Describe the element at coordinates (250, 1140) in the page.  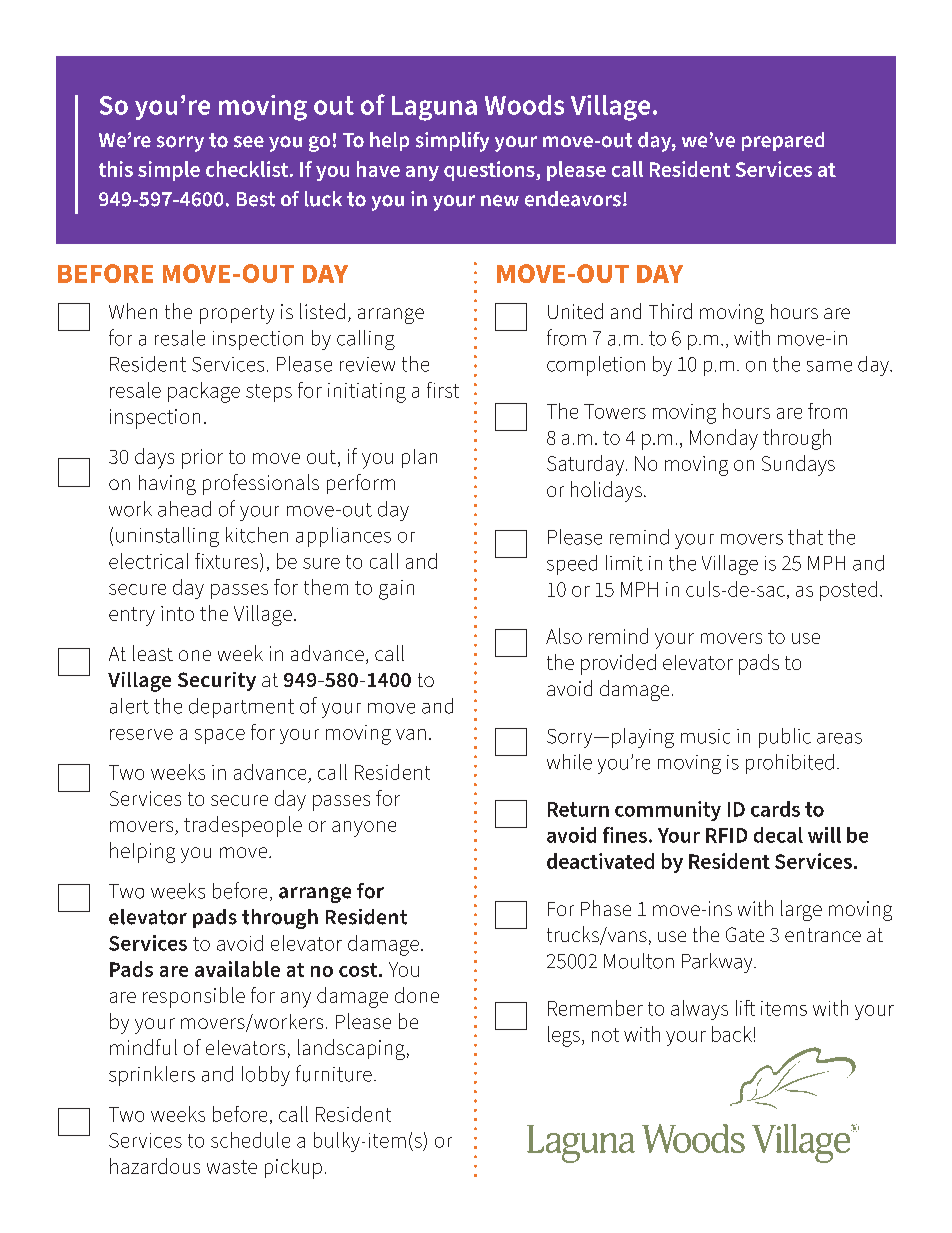
I see `schedule` at that location.
